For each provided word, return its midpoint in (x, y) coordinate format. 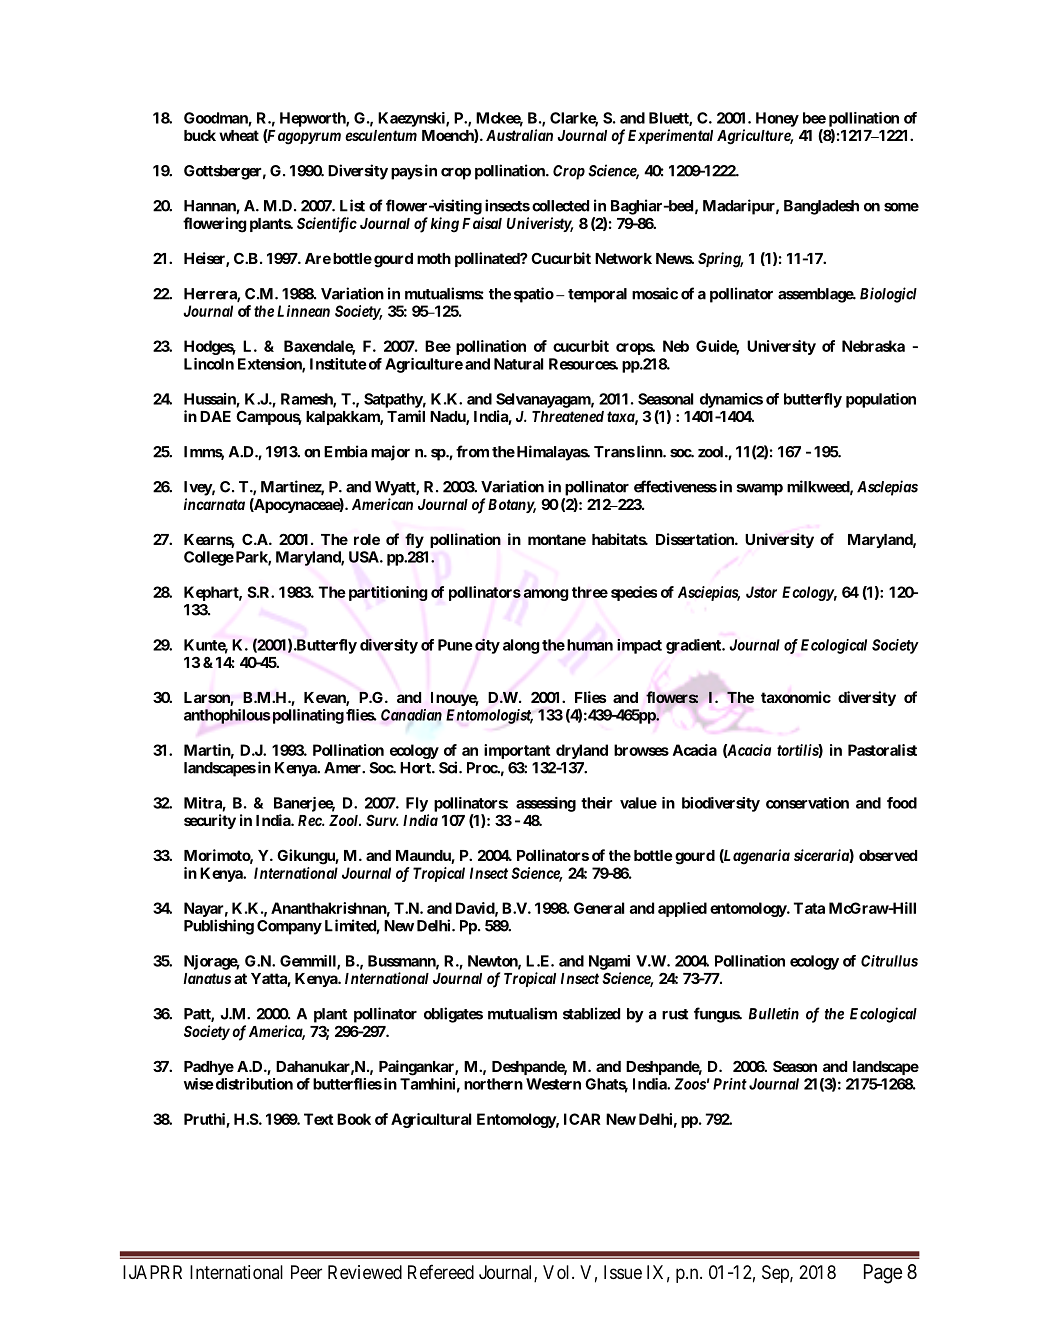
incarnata (214, 504)
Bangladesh (821, 207)
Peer (306, 1272)
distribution (253, 1084)
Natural (518, 364)
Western (553, 1084)
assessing (546, 804)
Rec (310, 820)
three (590, 592)
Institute (338, 364)
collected (560, 206)
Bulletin (774, 1013)
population (881, 400)
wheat (239, 135)
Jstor (761, 592)
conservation (807, 803)
